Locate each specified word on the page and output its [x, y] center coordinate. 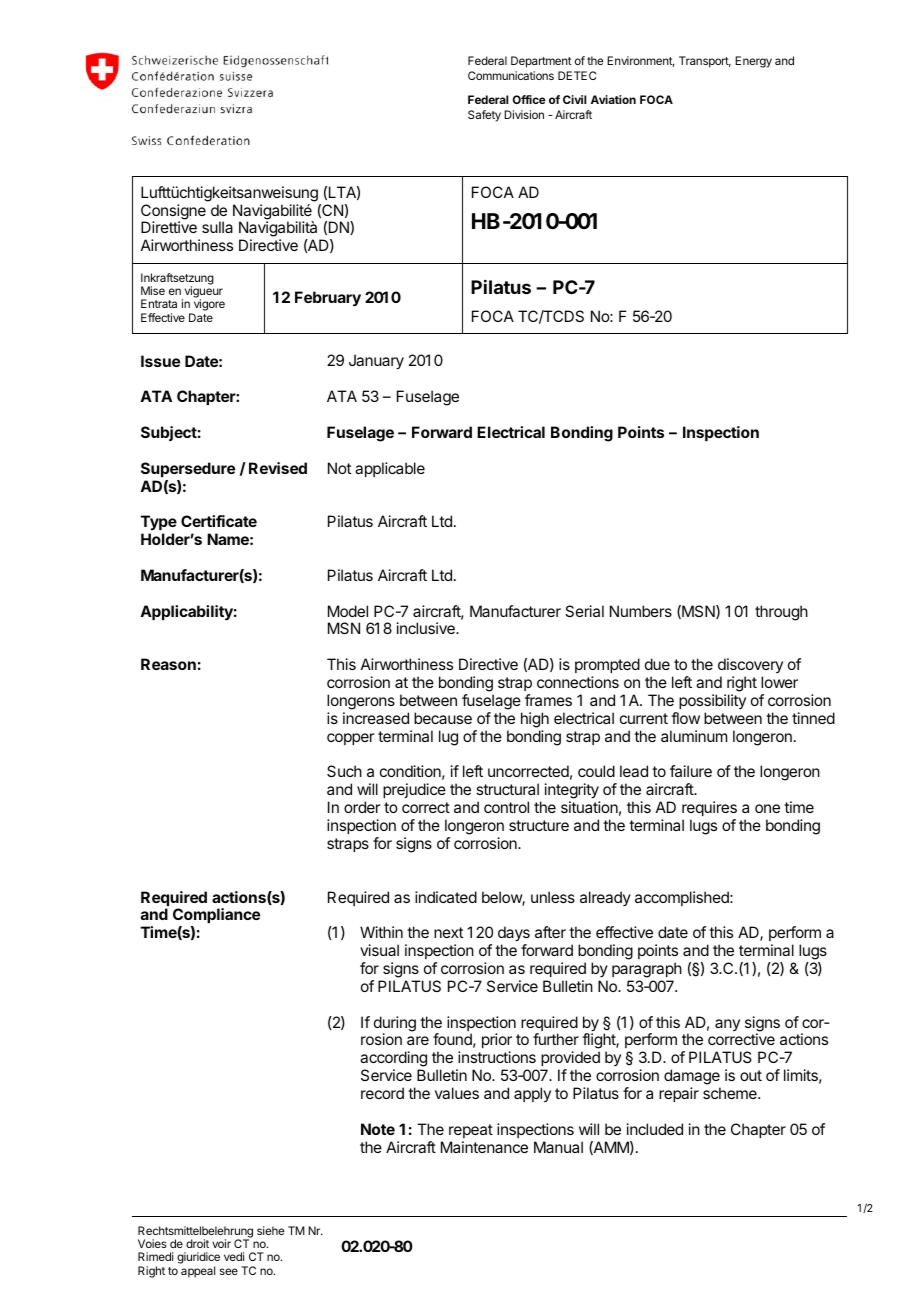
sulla [217, 227]
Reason [168, 664]
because [443, 718]
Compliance [216, 917]
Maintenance [484, 1147]
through [781, 613]
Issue [160, 361]
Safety [484, 116]
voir [221, 1243]
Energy [753, 62]
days [514, 935]
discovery [750, 665]
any [727, 1025]
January [376, 362]
